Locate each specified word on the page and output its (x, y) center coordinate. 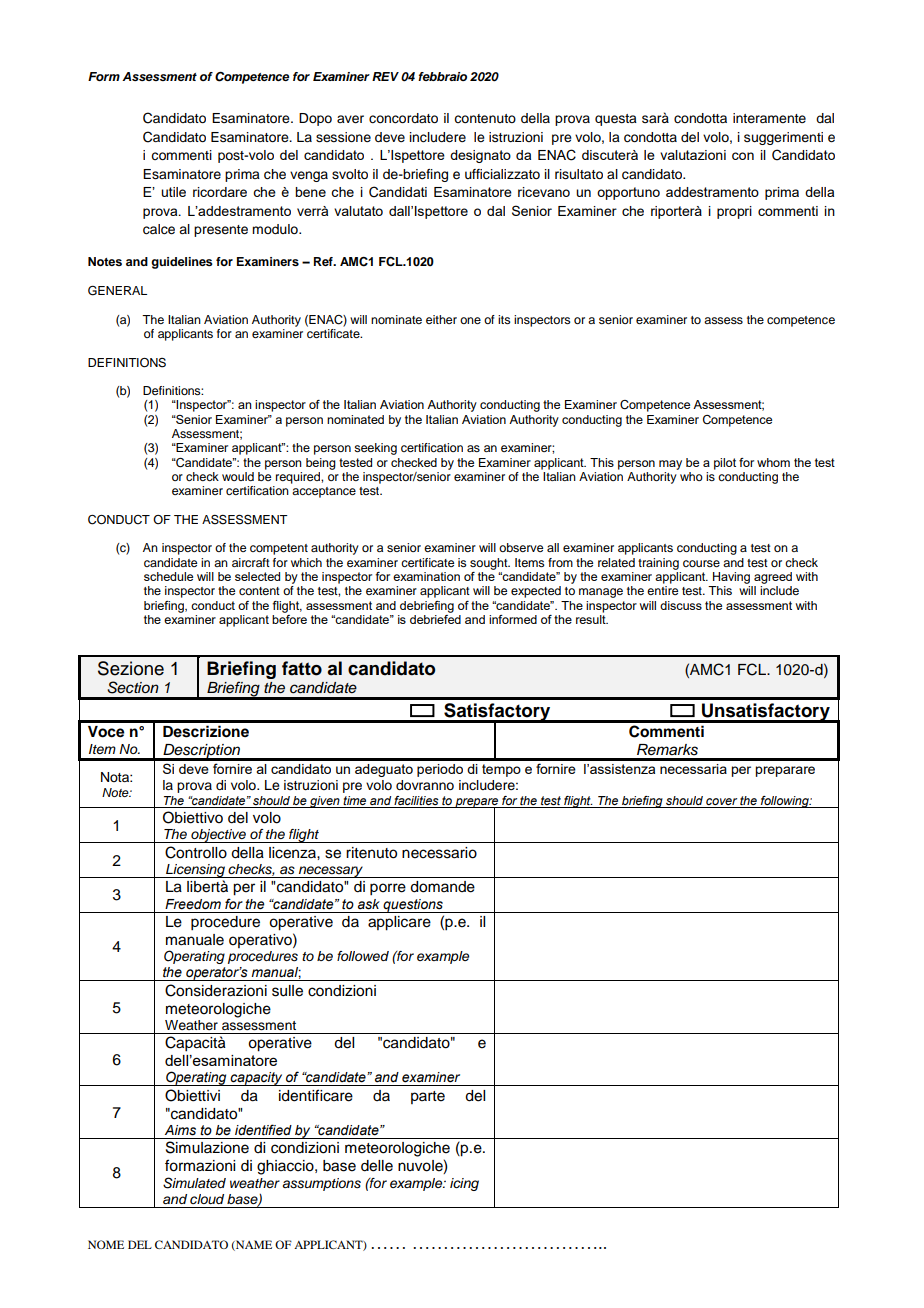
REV (385, 76)
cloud (207, 1199)
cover (721, 801)
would (238, 476)
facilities (416, 800)
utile (173, 192)
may (670, 465)
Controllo (196, 852)
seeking (375, 449)
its (504, 319)
